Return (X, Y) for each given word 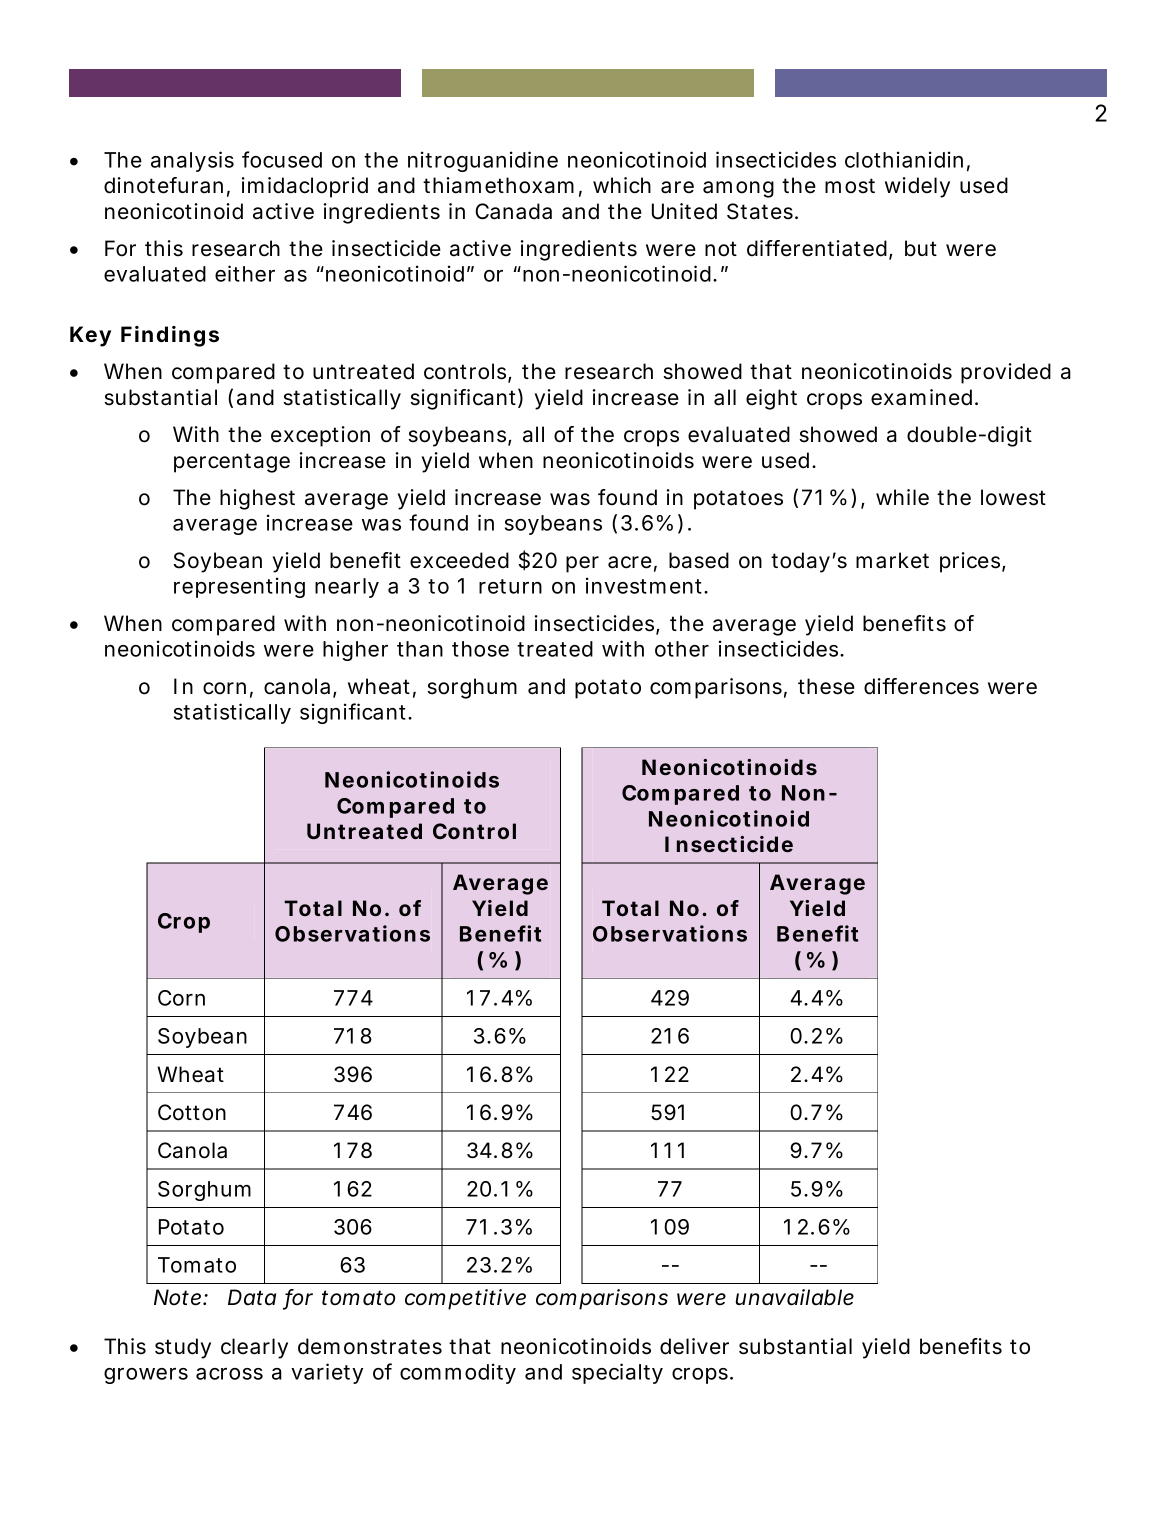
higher (355, 650)
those (480, 649)
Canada (513, 211)
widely (917, 187)
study (183, 1348)
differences (921, 686)
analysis (192, 161)
